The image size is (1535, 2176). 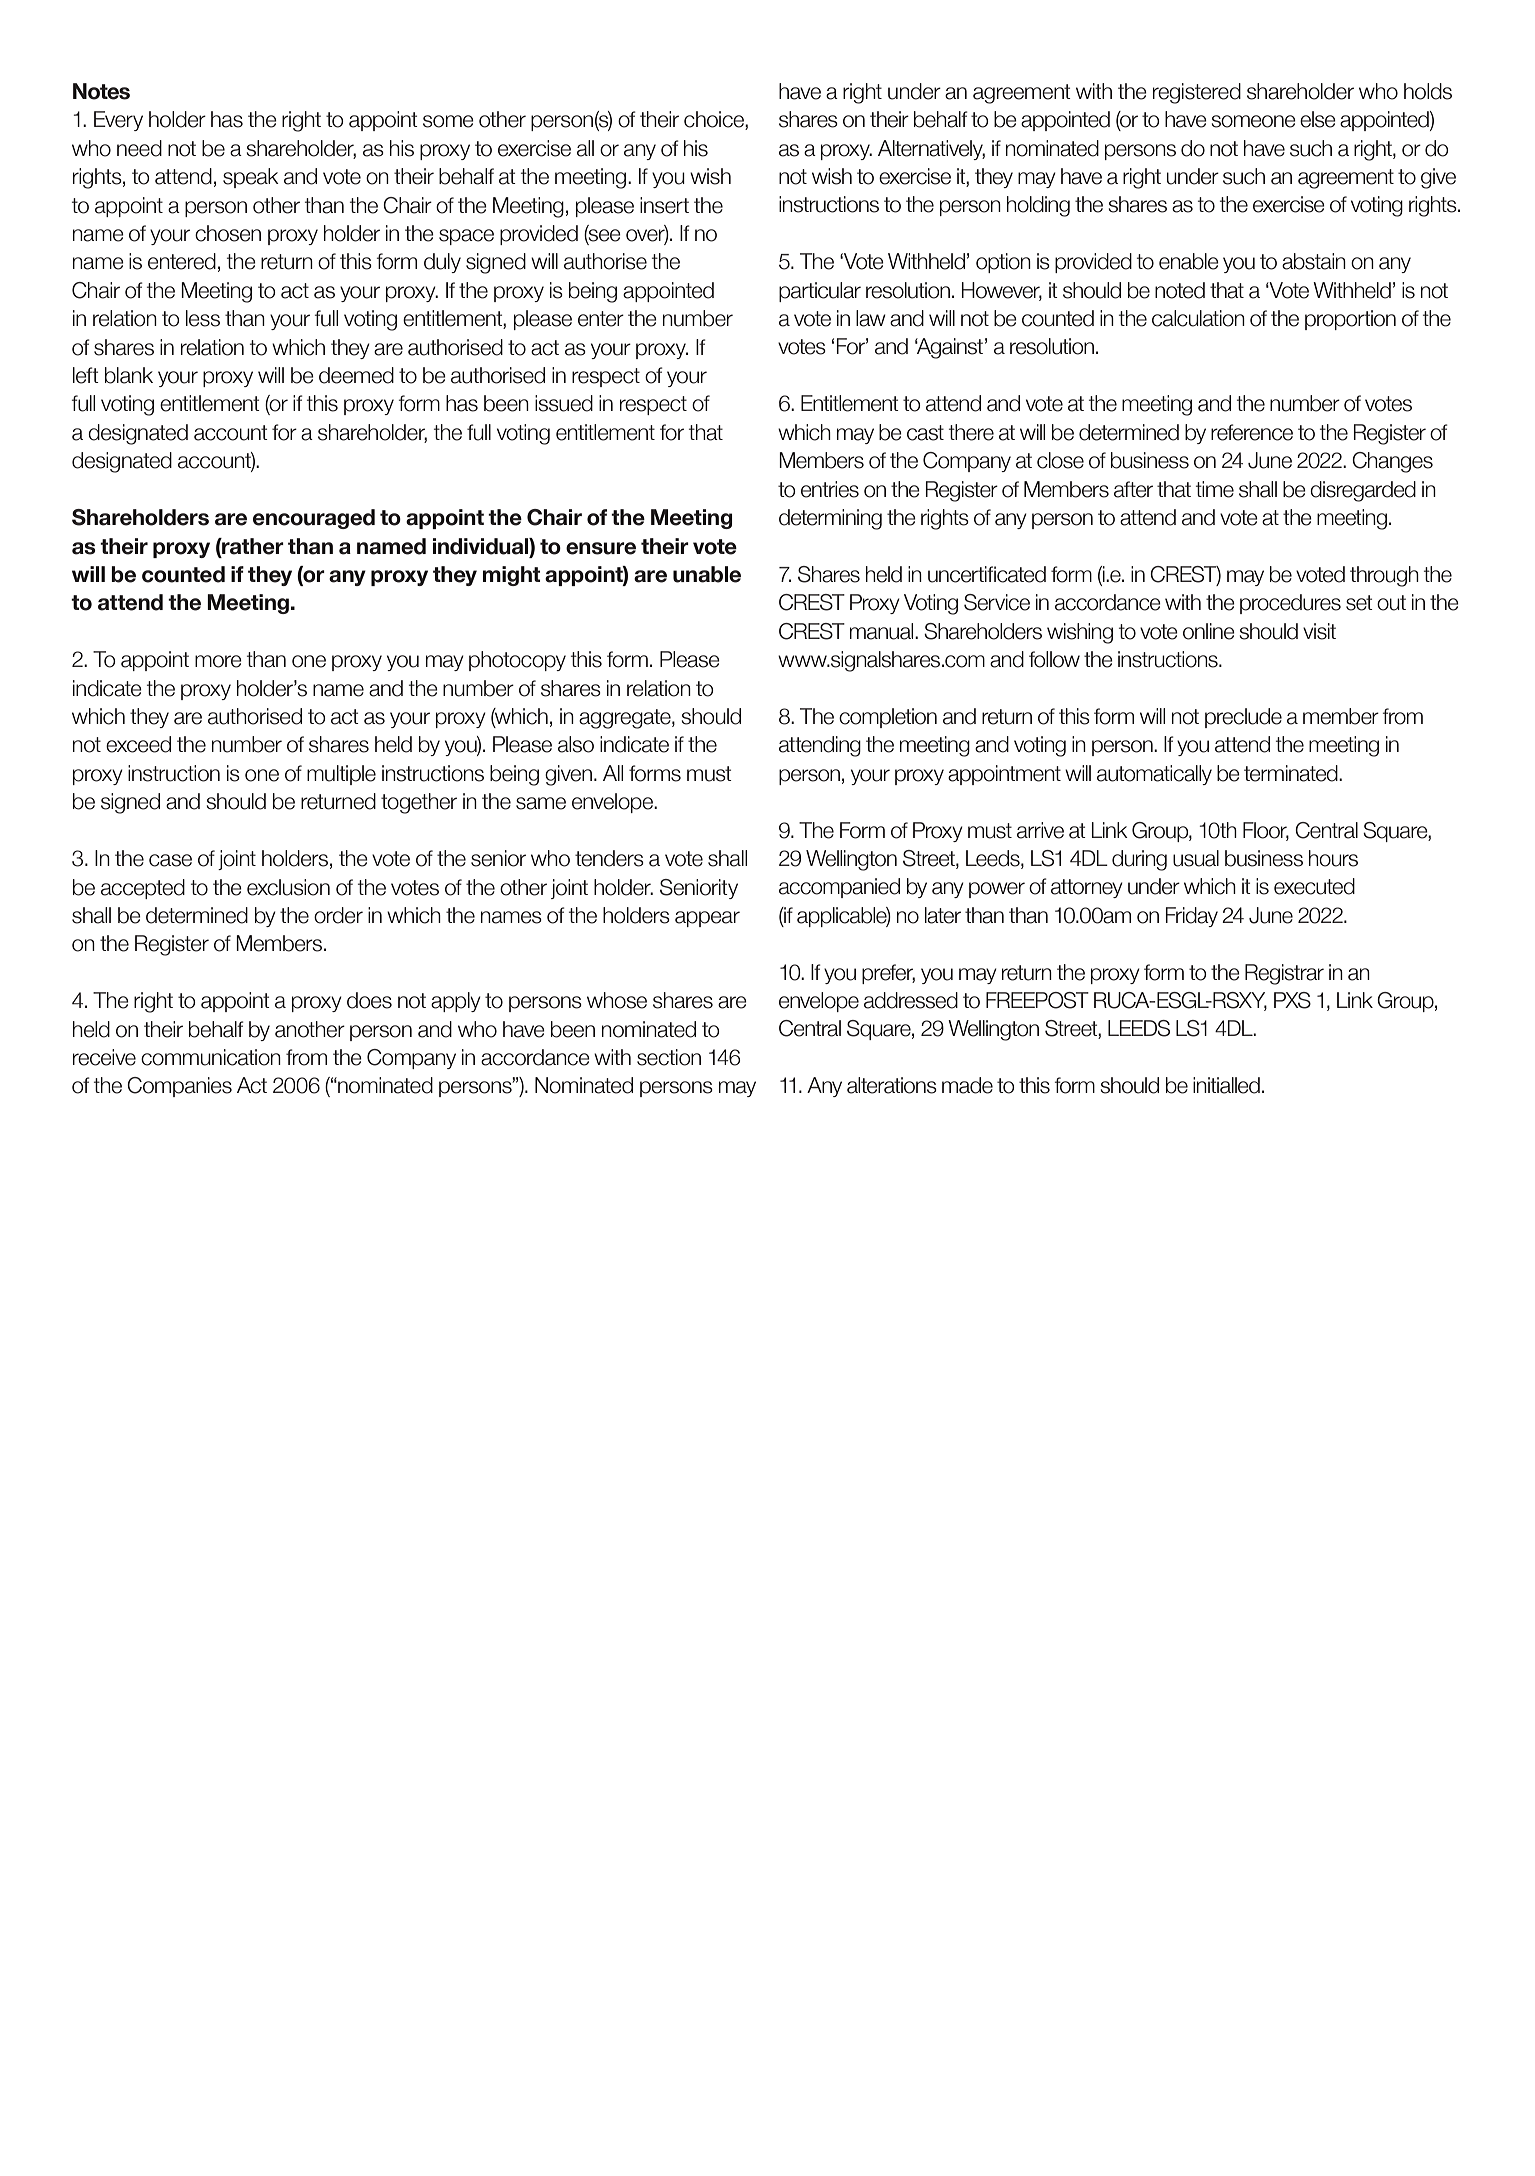 I want to click on else, so click(x=1318, y=119).
